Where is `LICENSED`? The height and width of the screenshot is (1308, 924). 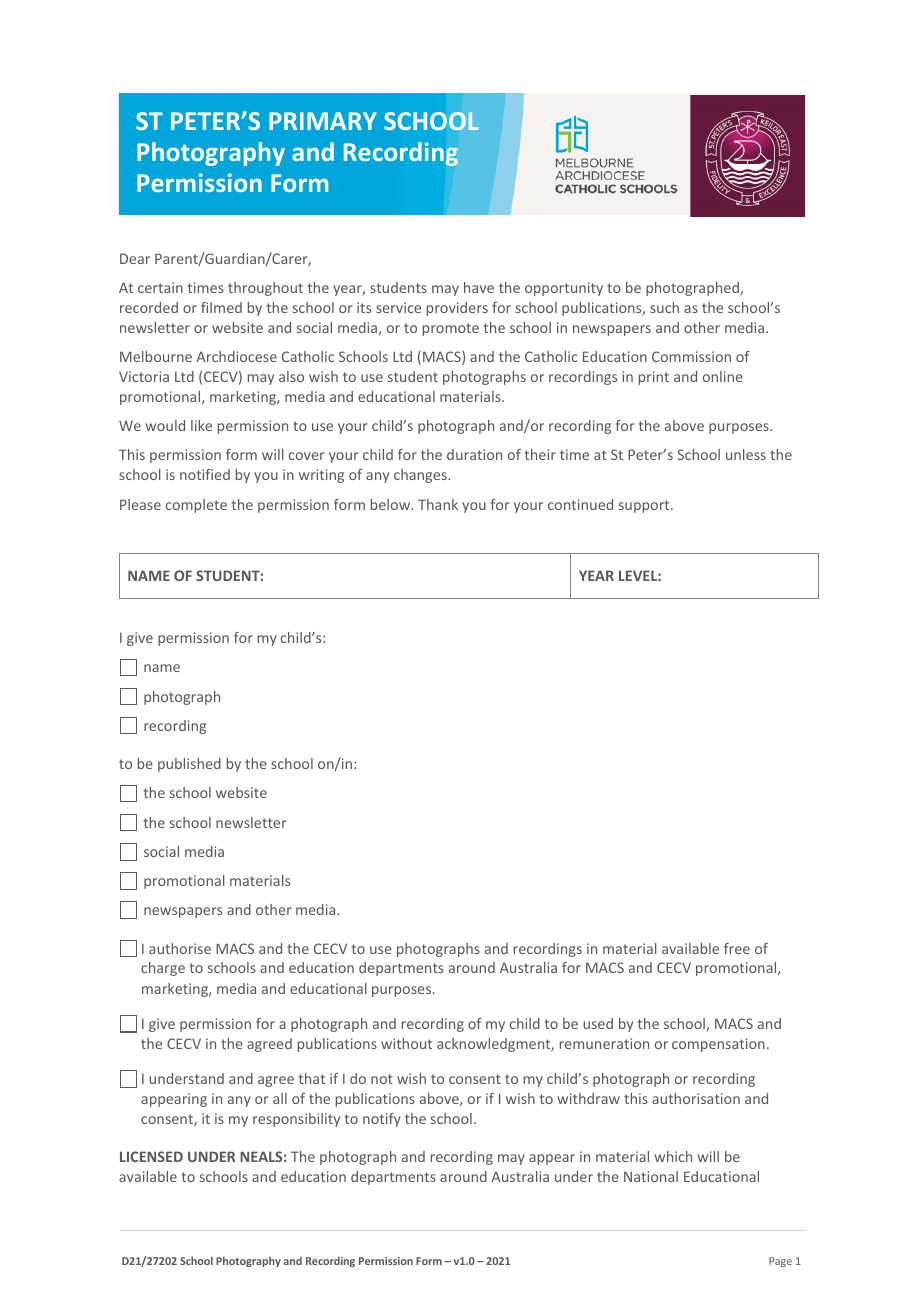 LICENSED is located at coordinates (151, 1156).
